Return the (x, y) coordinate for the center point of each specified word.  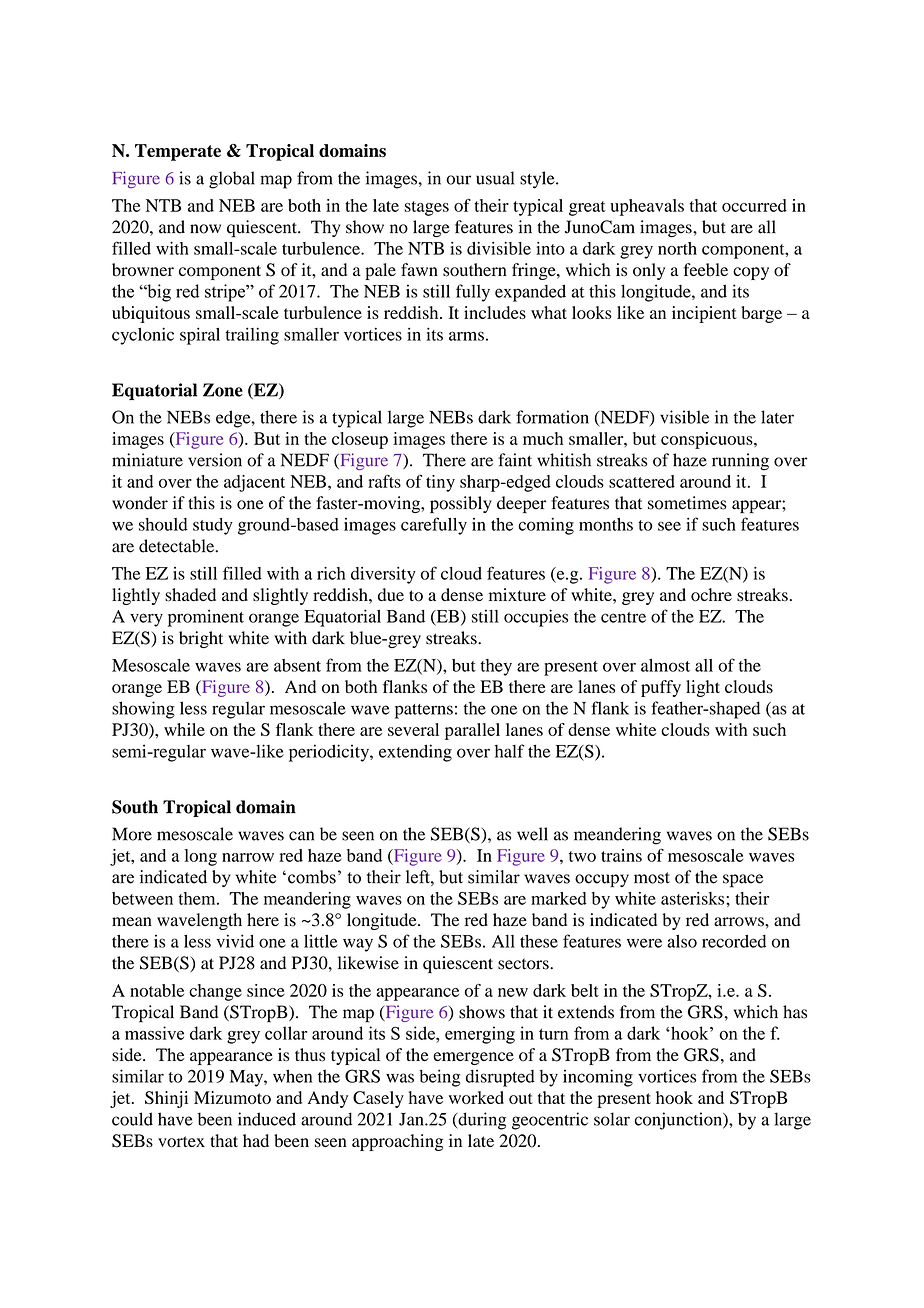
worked (476, 1097)
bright (201, 639)
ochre (711, 595)
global (232, 180)
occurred (754, 205)
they (496, 667)
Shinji (166, 1099)
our (458, 180)
